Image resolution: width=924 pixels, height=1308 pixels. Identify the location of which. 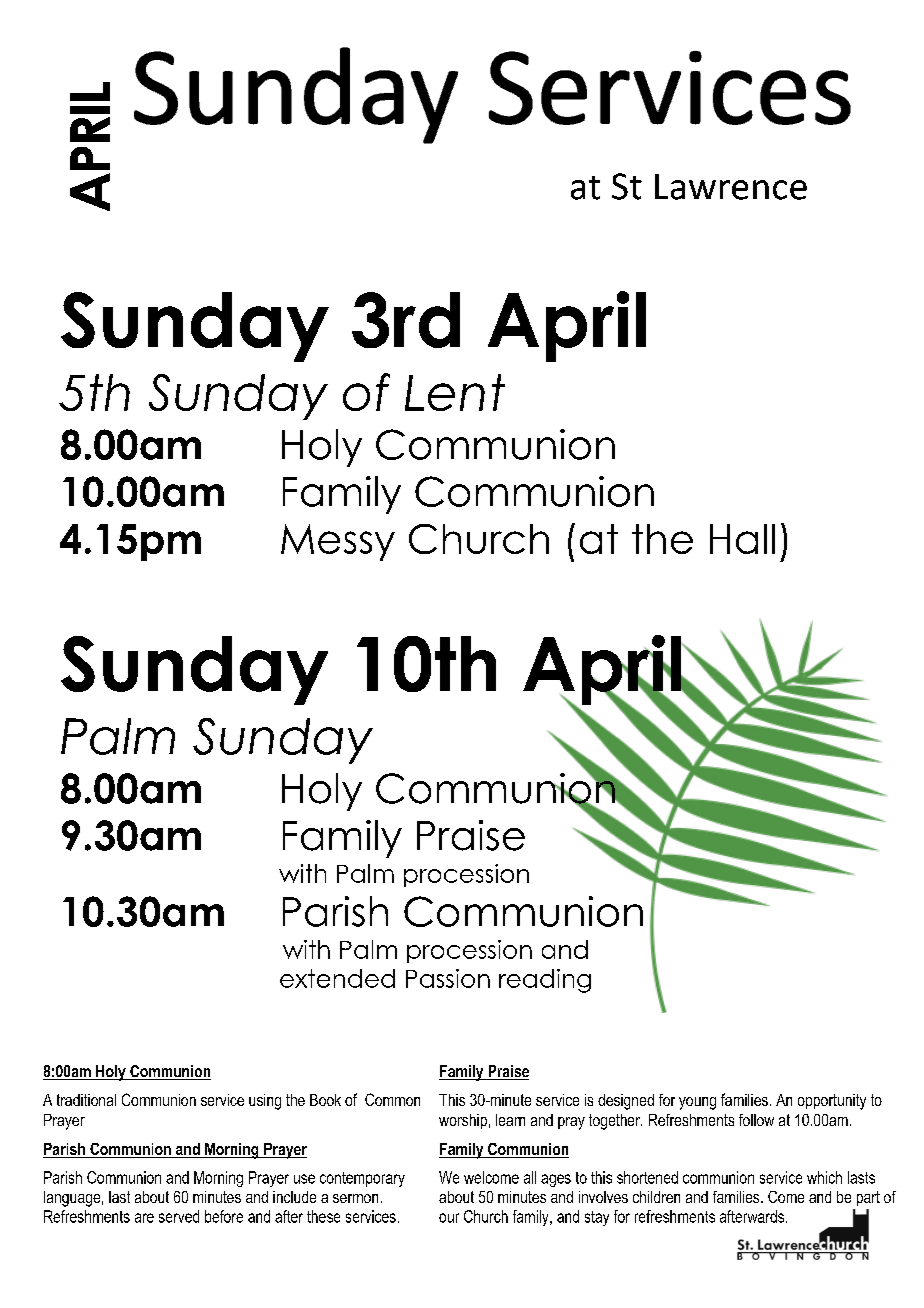
(824, 1177).
